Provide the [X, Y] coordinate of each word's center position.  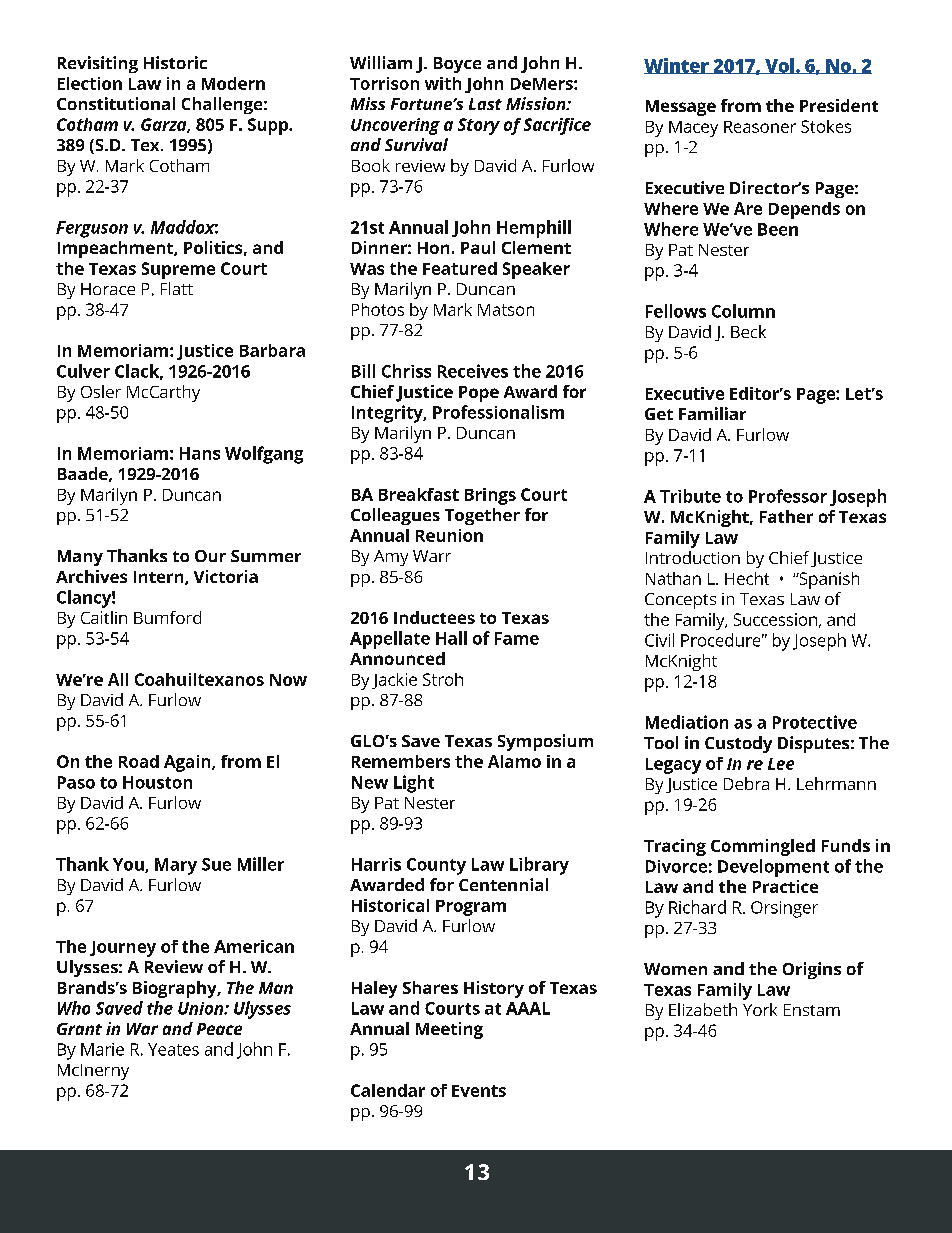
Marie [102, 1049]
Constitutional [116, 103]
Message [681, 108]
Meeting [449, 1030]
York [760, 1009]
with [443, 83]
